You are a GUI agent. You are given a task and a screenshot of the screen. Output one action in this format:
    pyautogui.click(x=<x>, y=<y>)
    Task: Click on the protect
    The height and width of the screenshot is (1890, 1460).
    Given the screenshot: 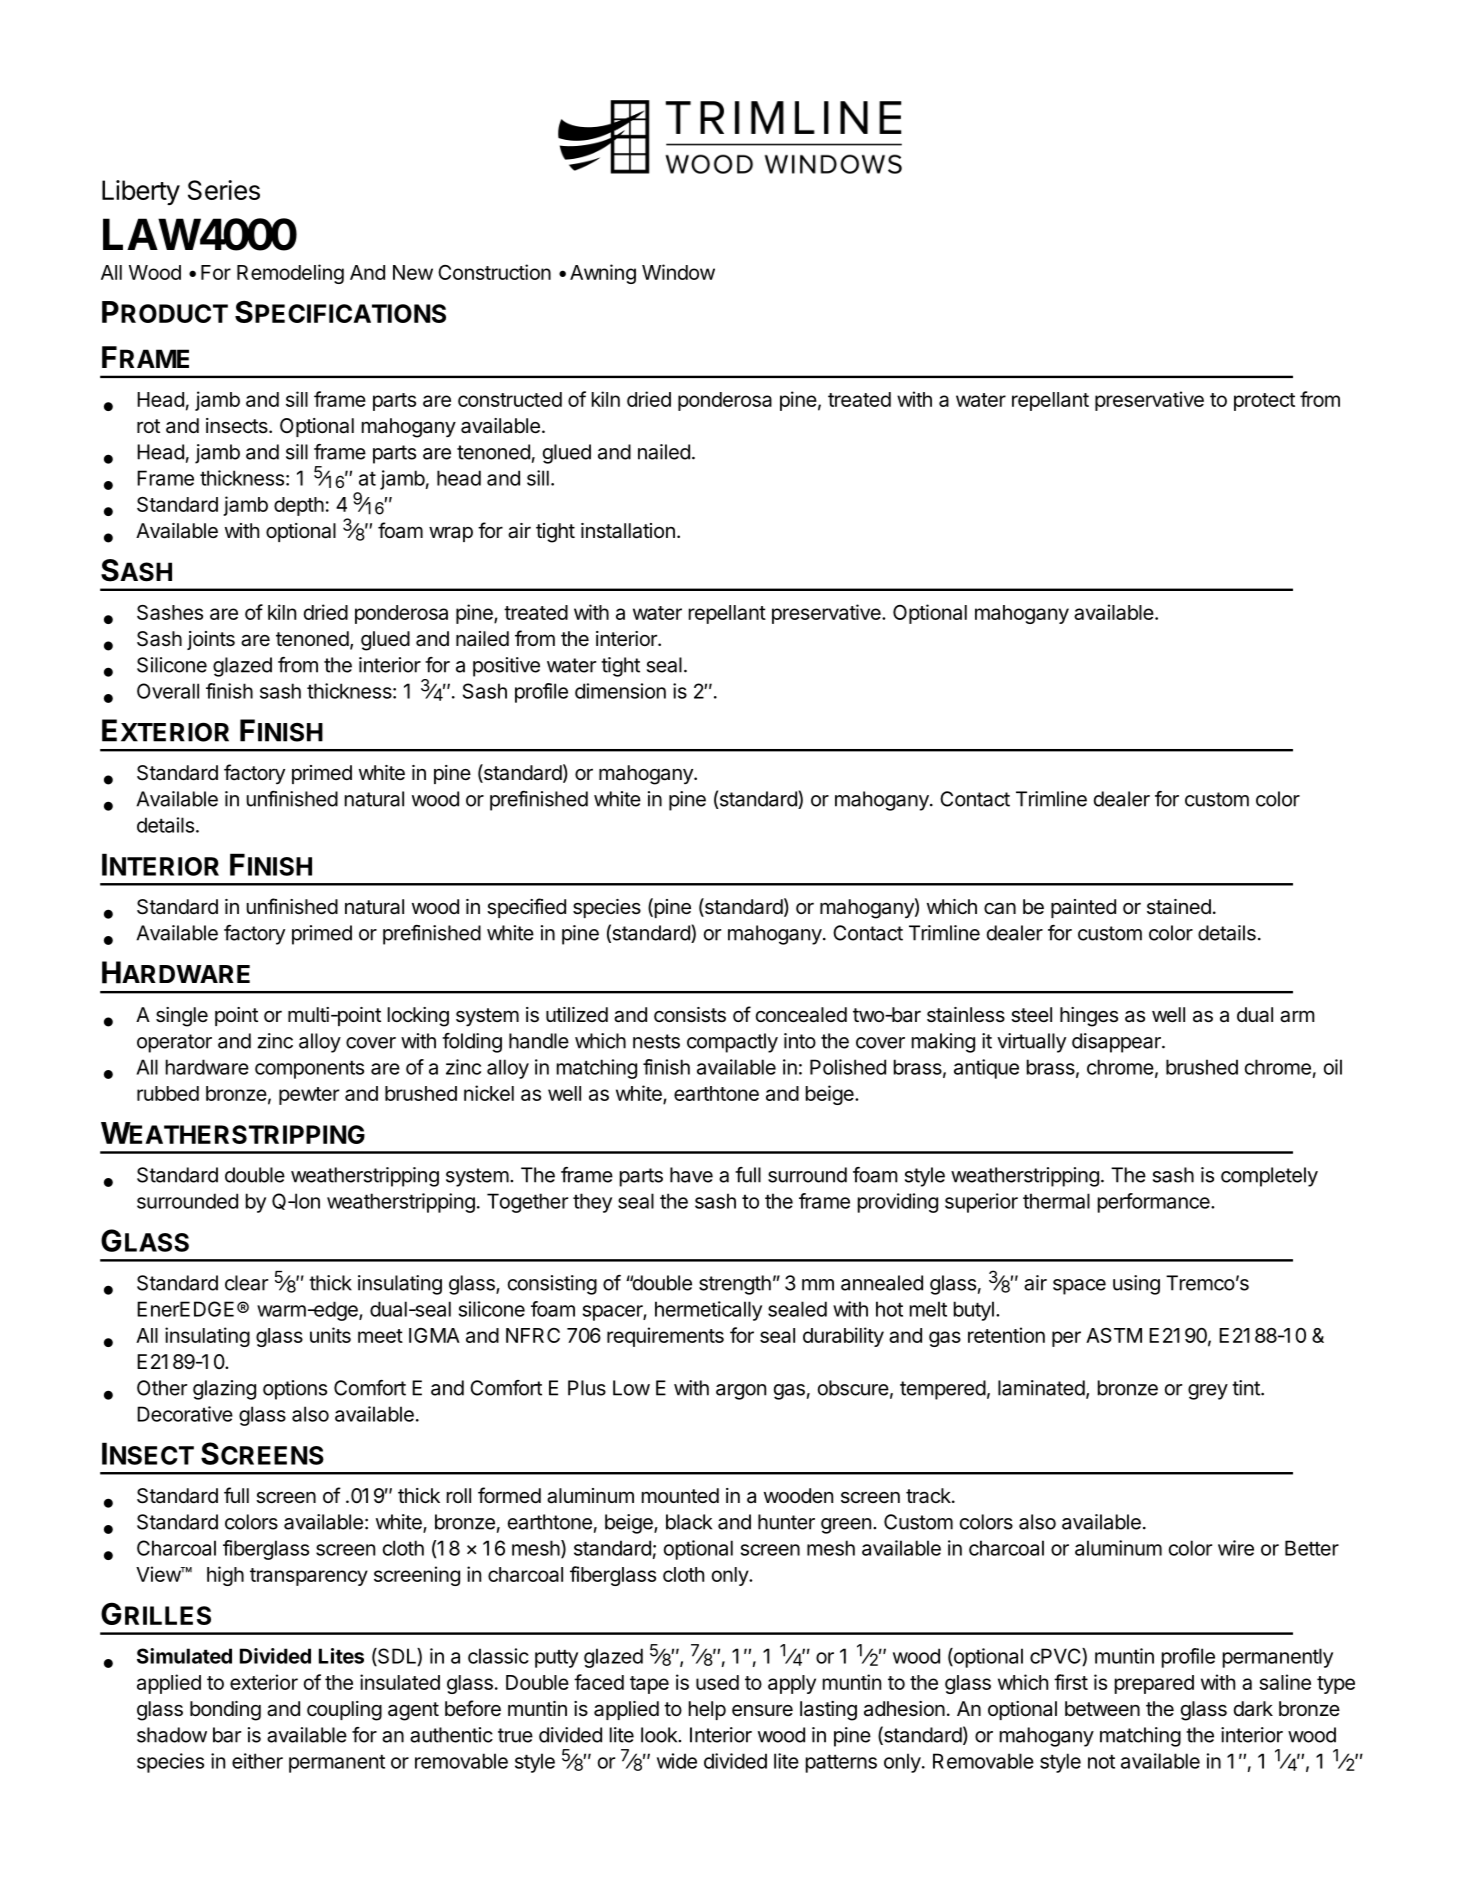 What is the action you would take?
    pyautogui.click(x=1264, y=402)
